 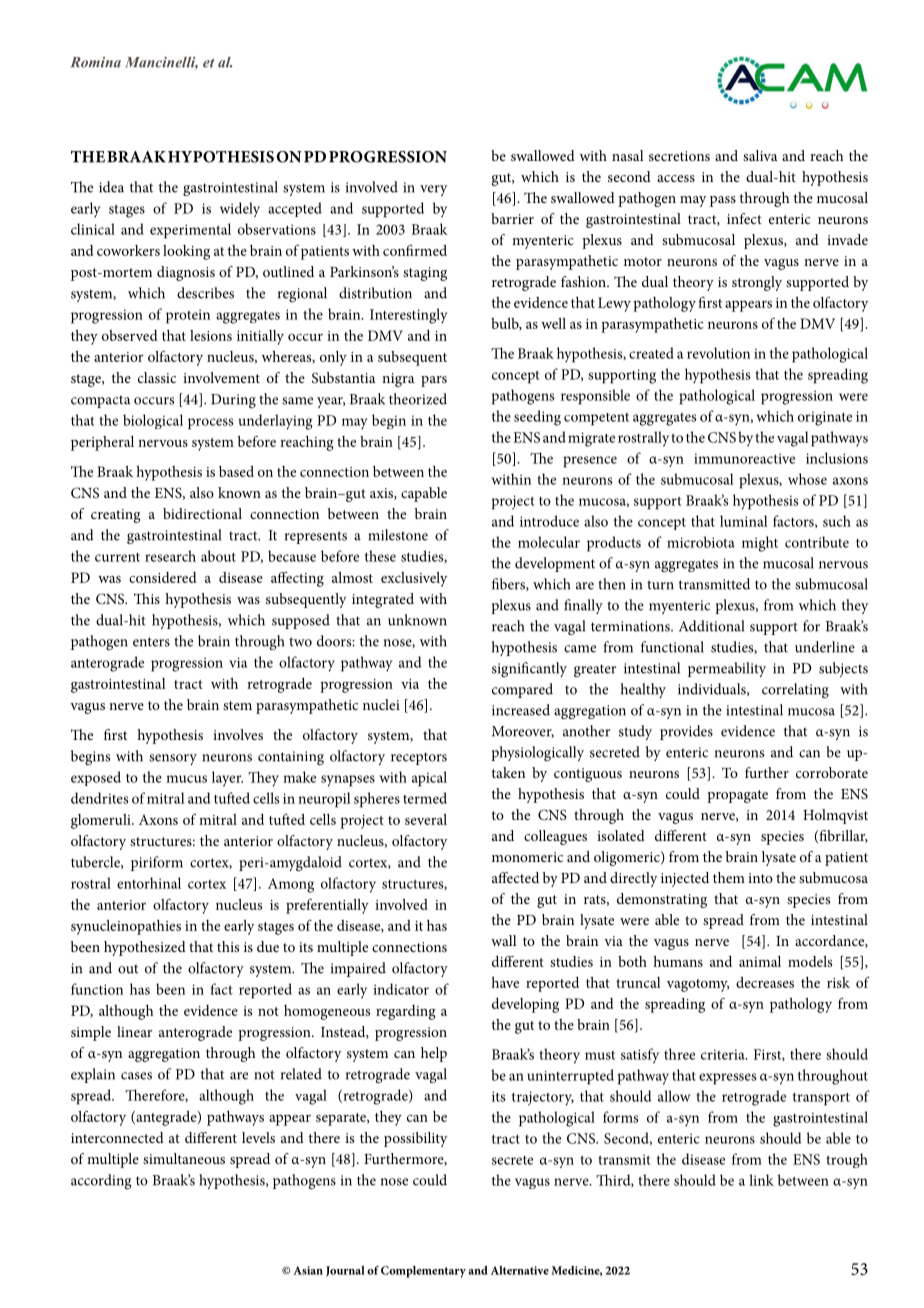 What do you see at coordinates (157, 377) in the screenshot?
I see `classic` at bounding box center [157, 377].
